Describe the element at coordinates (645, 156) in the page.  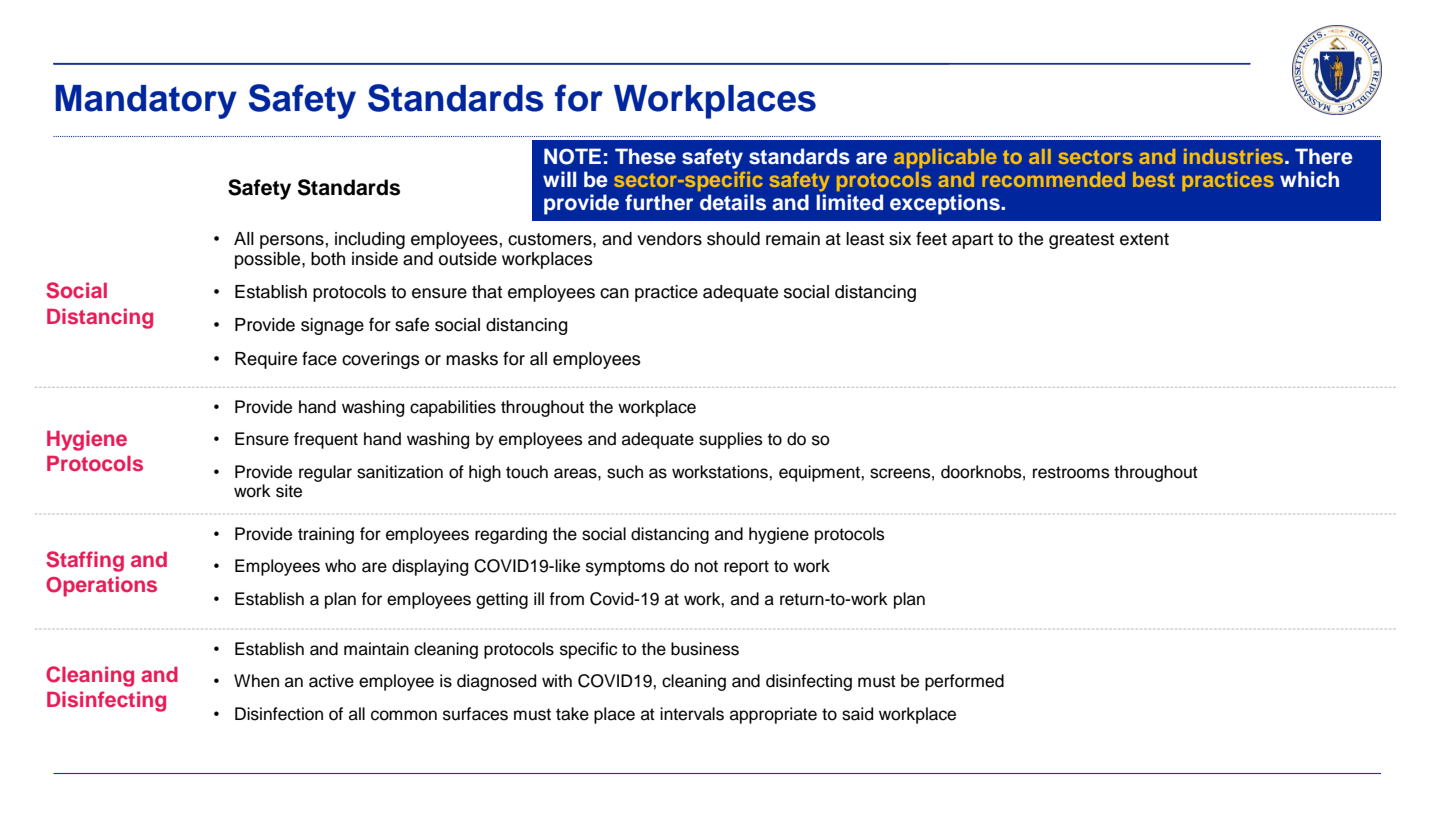
I see `These` at that location.
